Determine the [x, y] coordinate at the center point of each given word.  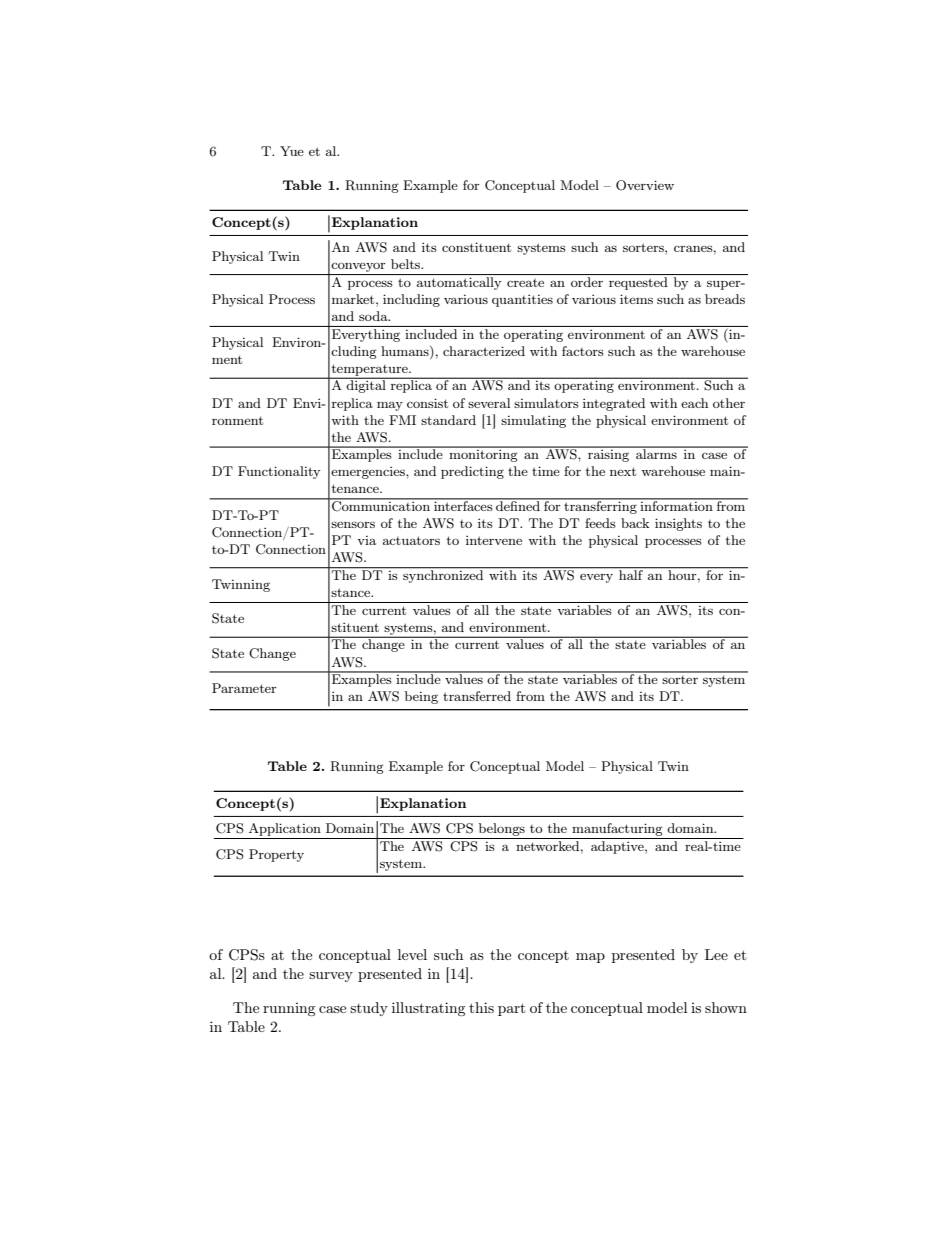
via [366, 540]
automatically [459, 283]
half [631, 574]
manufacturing [617, 829]
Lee [716, 954]
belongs [502, 829]
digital [366, 385]
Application [285, 829]
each [694, 403]
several [489, 403]
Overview [645, 185]
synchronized [443, 575]
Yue [292, 151]
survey [331, 977]
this [481, 1007]
